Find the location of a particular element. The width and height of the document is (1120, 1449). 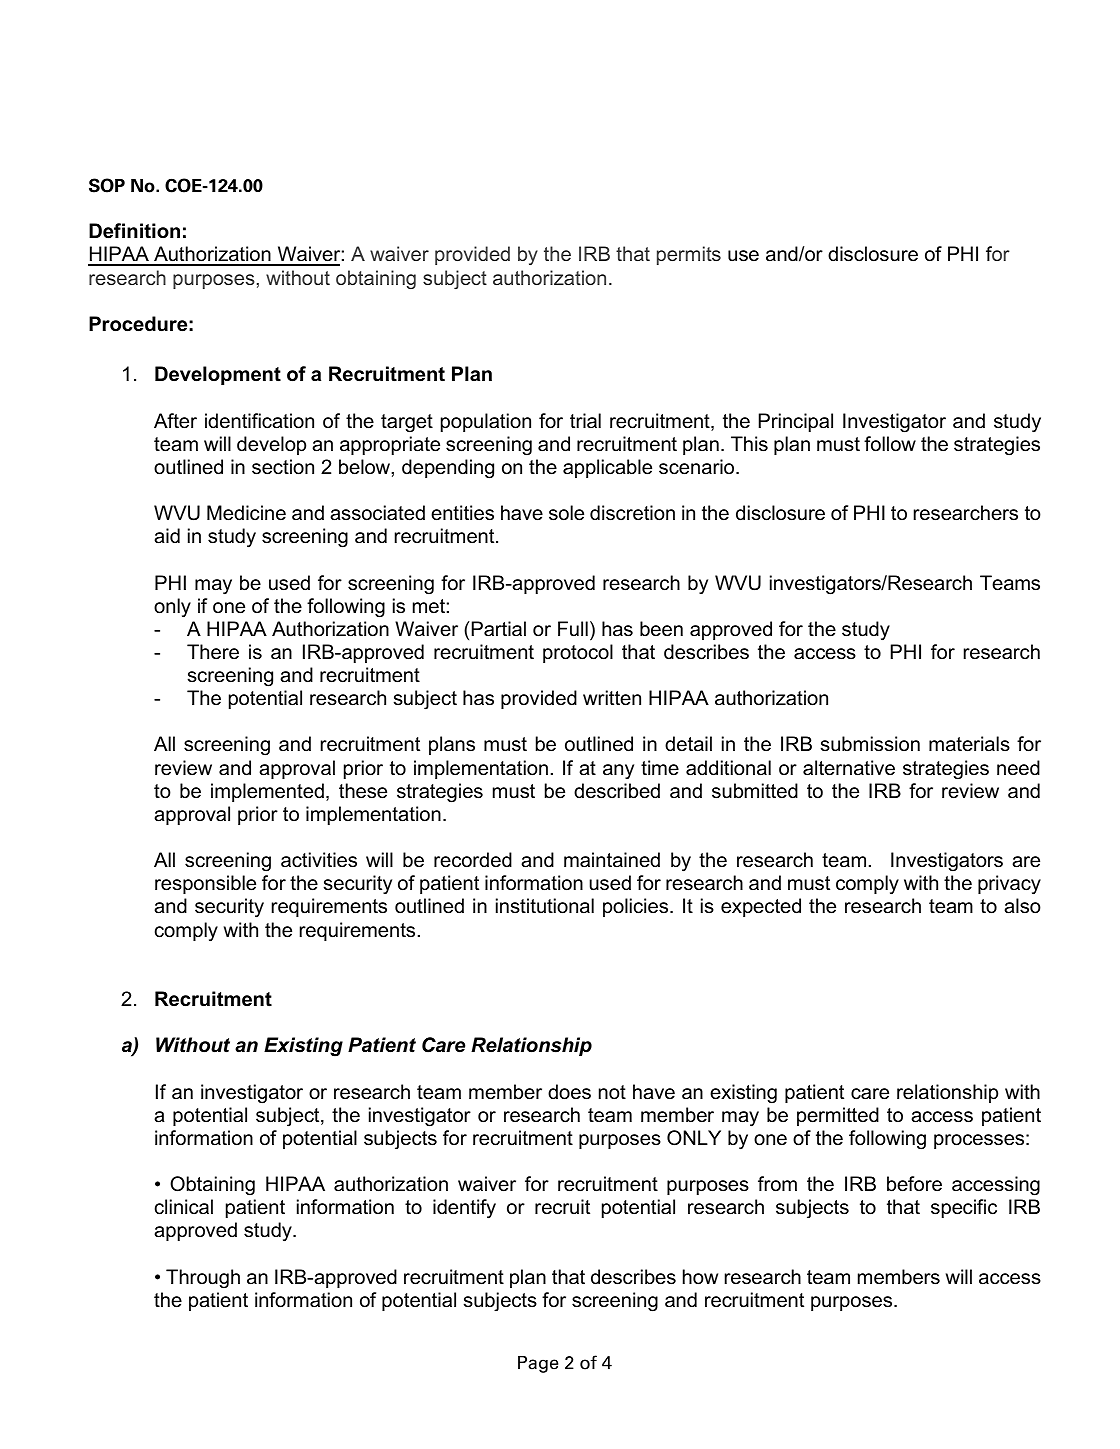

Definition is located at coordinates (134, 231).
